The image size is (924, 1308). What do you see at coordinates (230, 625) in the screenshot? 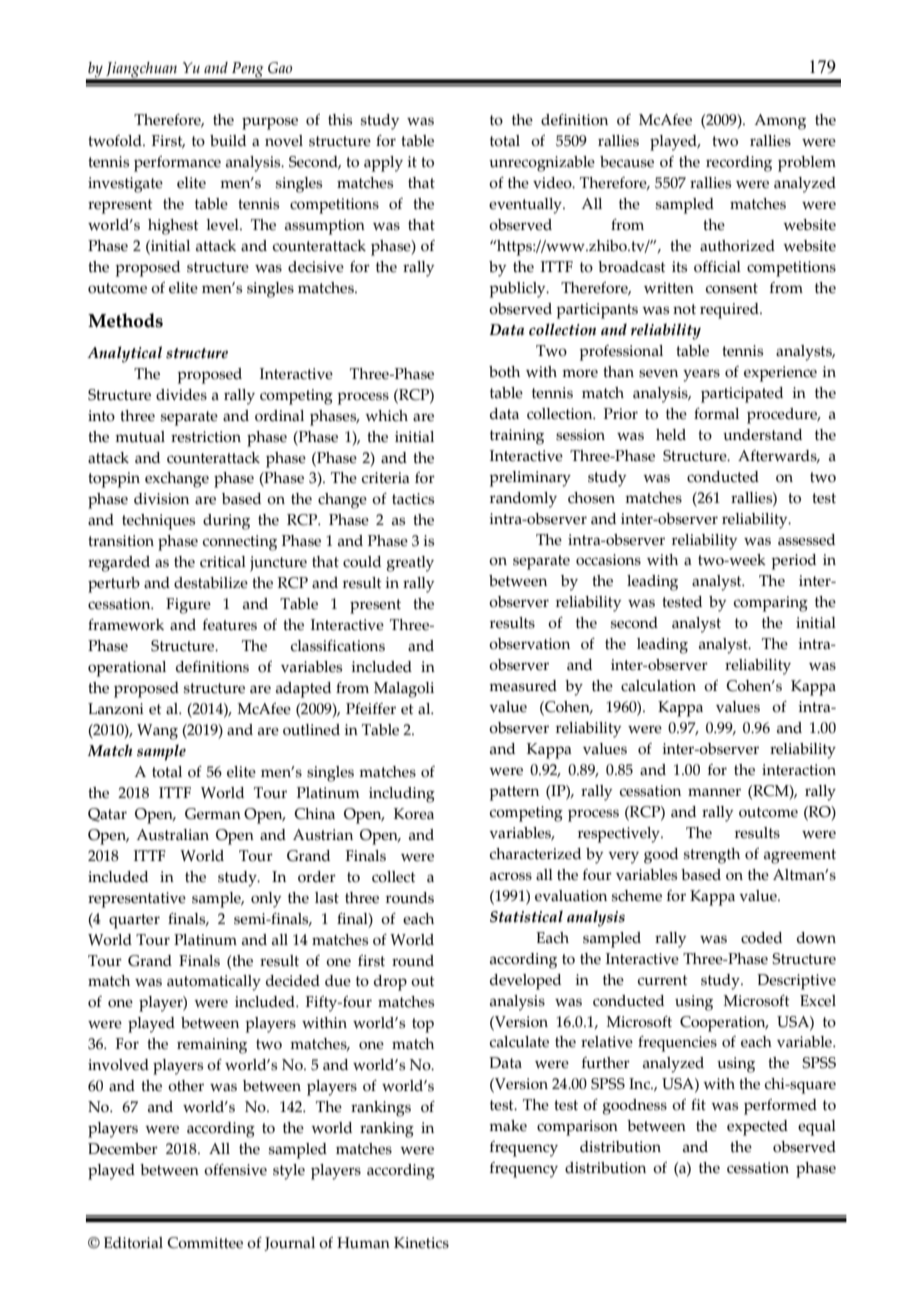
I see `features` at bounding box center [230, 625].
